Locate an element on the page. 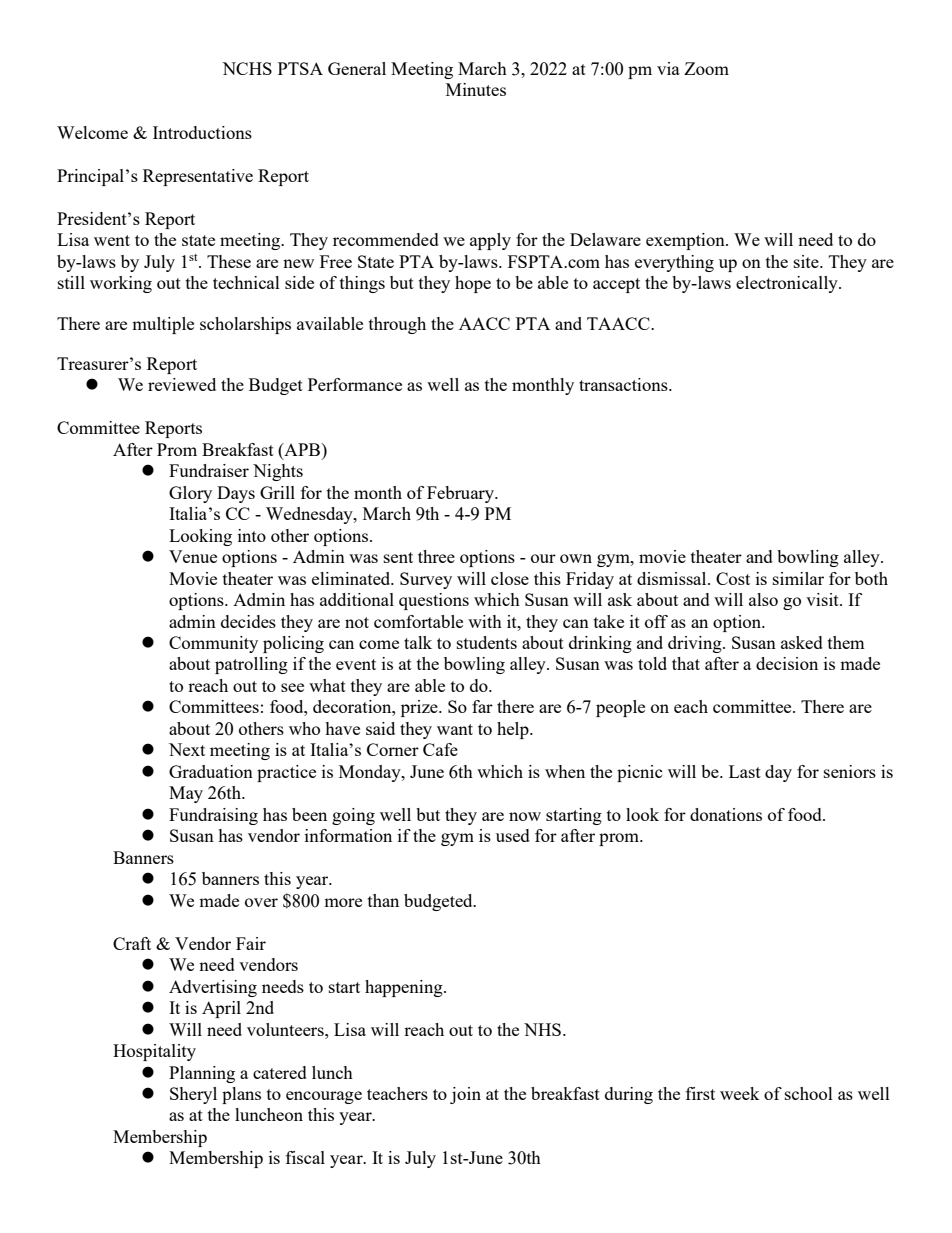  Minutes is located at coordinates (476, 89).
